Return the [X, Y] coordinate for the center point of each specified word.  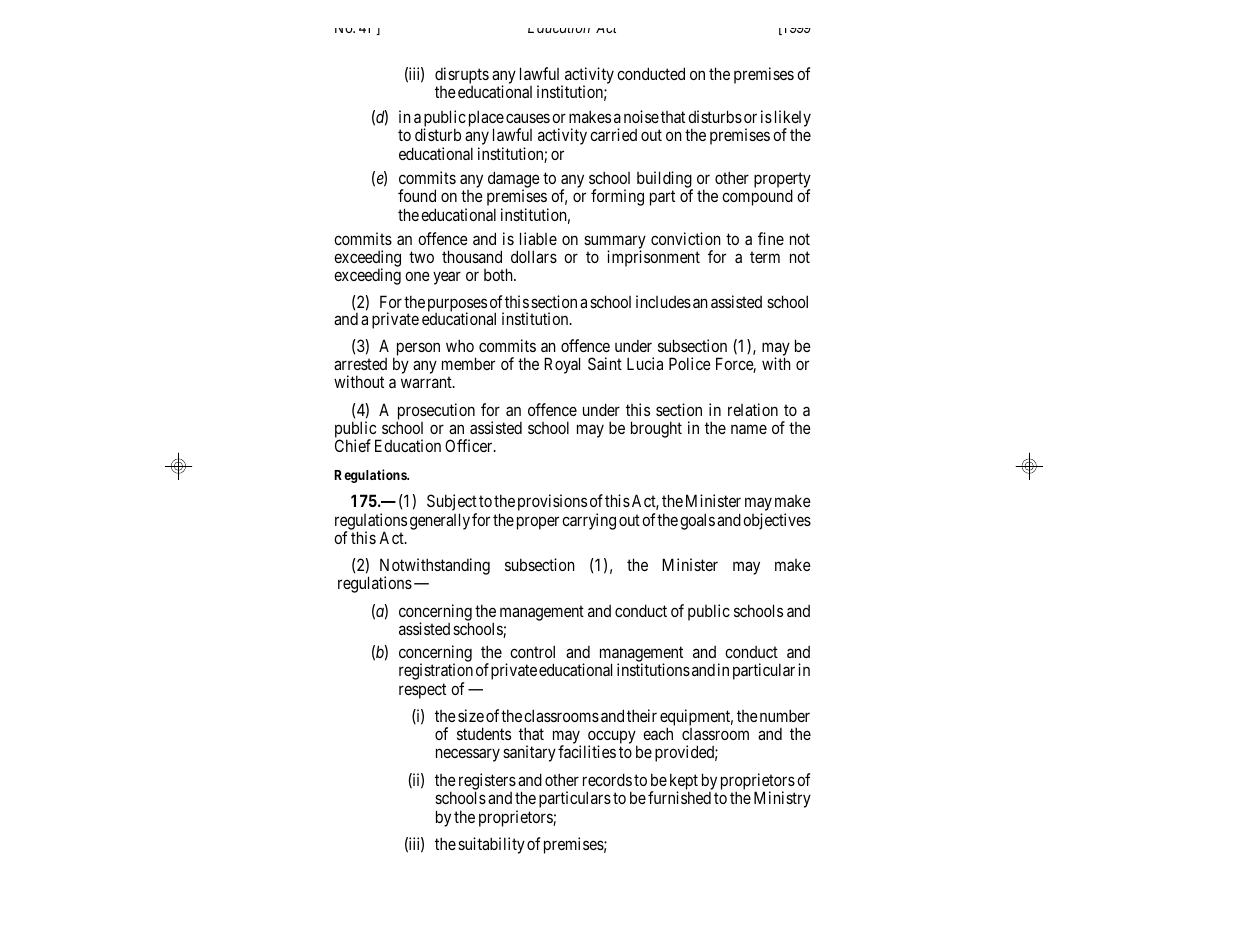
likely [793, 120]
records [607, 779]
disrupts [462, 77]
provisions [552, 502]
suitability [491, 845]
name [749, 429]
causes [528, 118]
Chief [353, 445]
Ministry [782, 799]
